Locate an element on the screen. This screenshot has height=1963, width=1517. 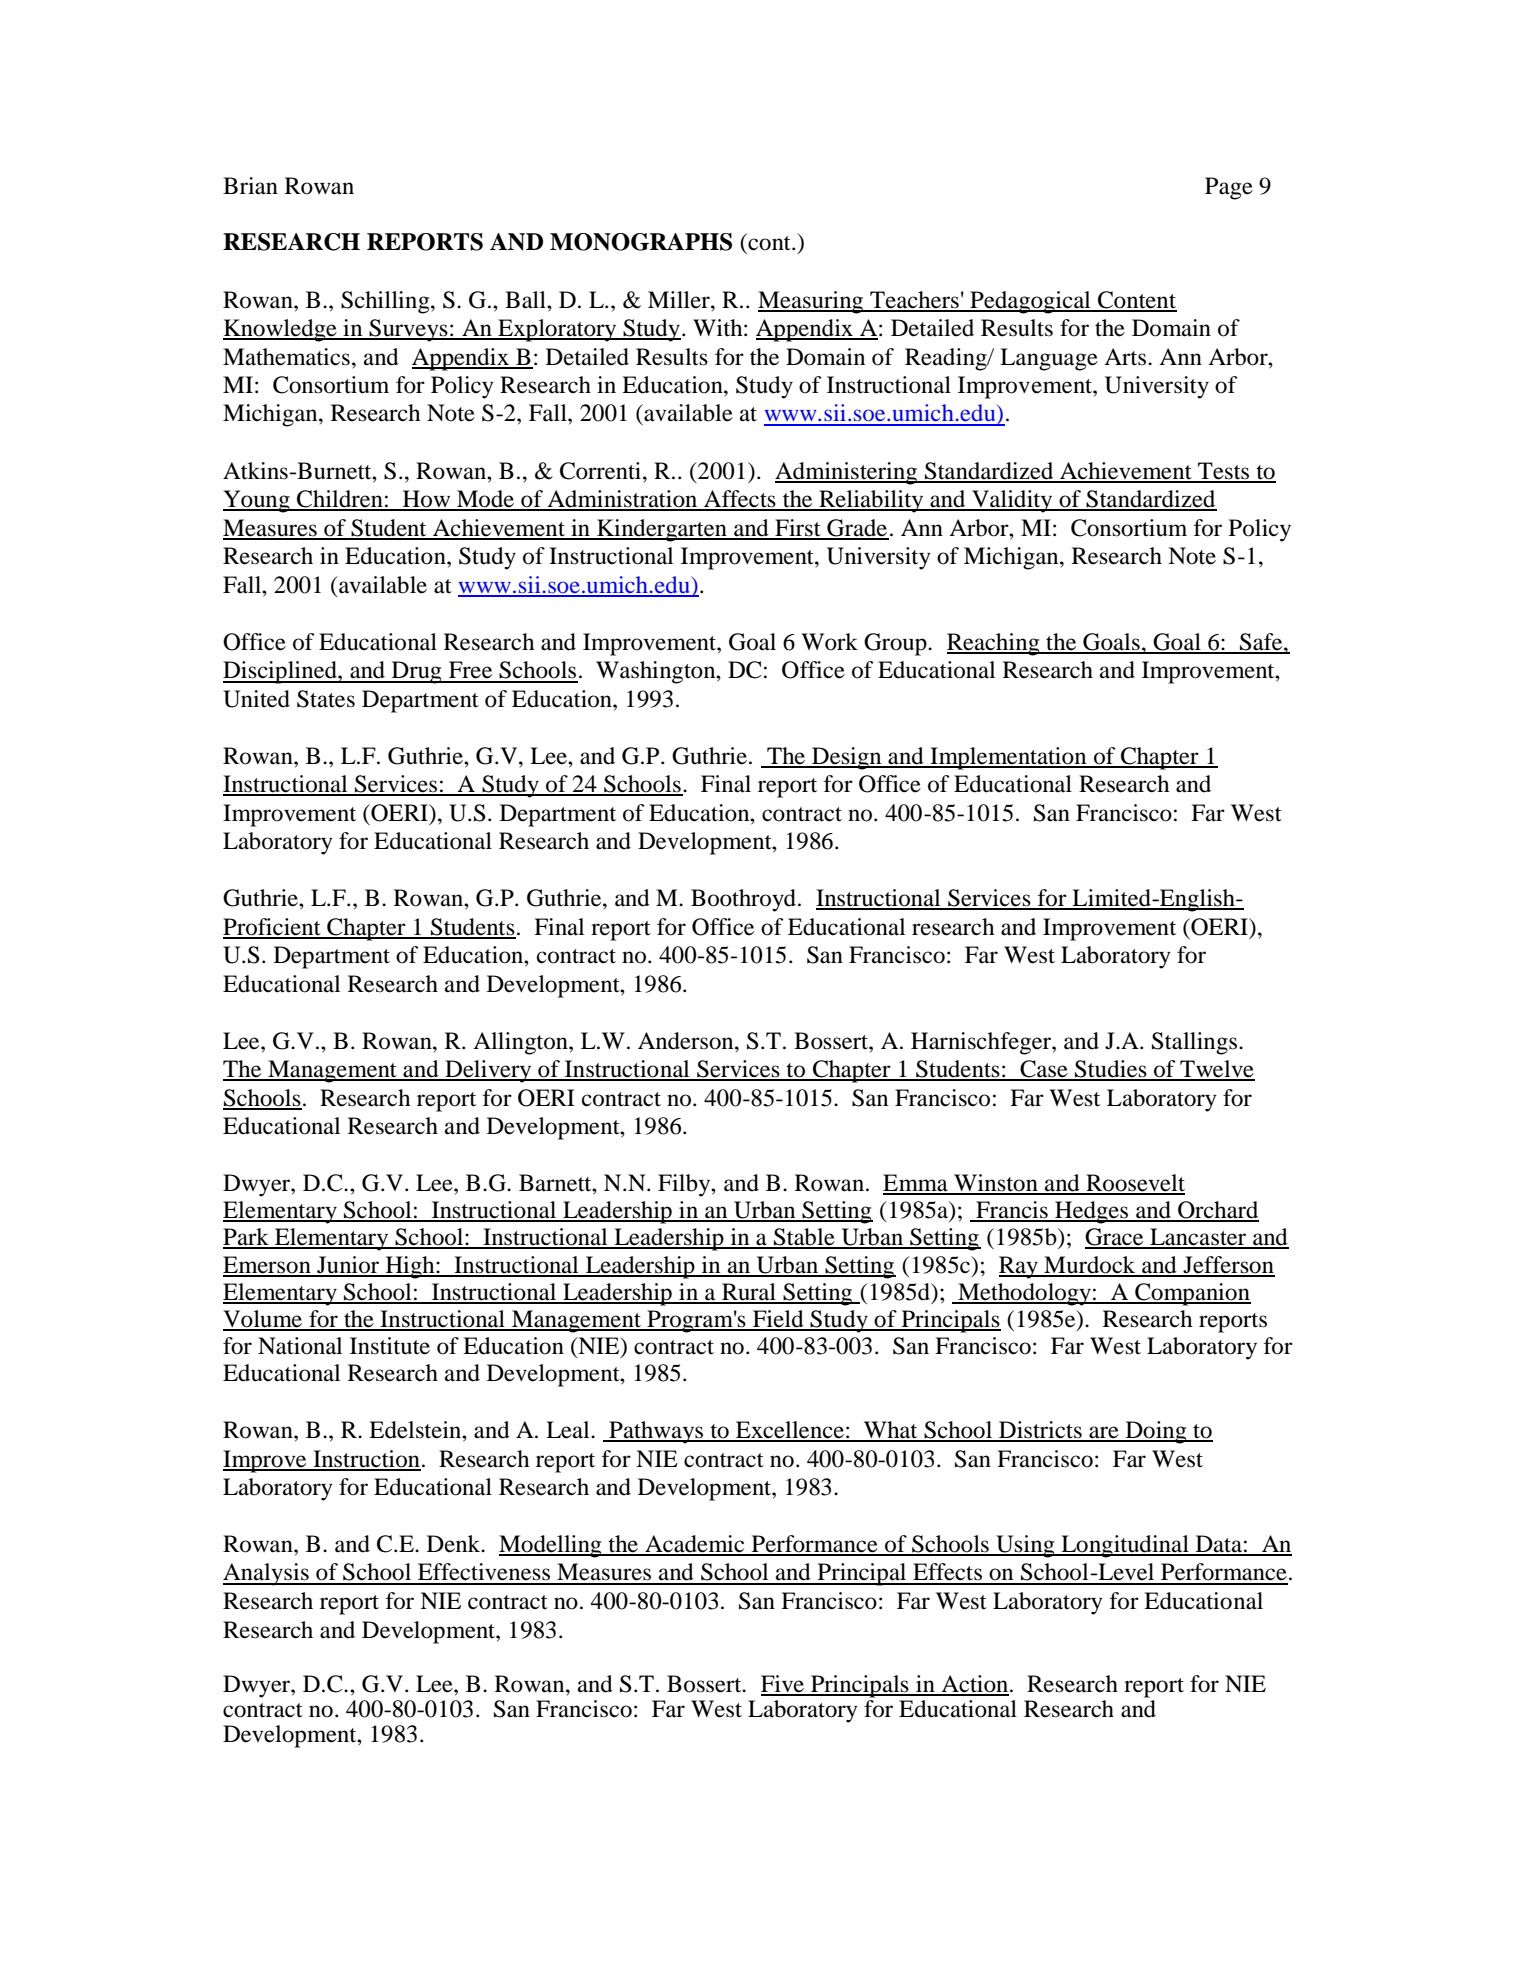
Pedagogical is located at coordinates (1030, 302).
